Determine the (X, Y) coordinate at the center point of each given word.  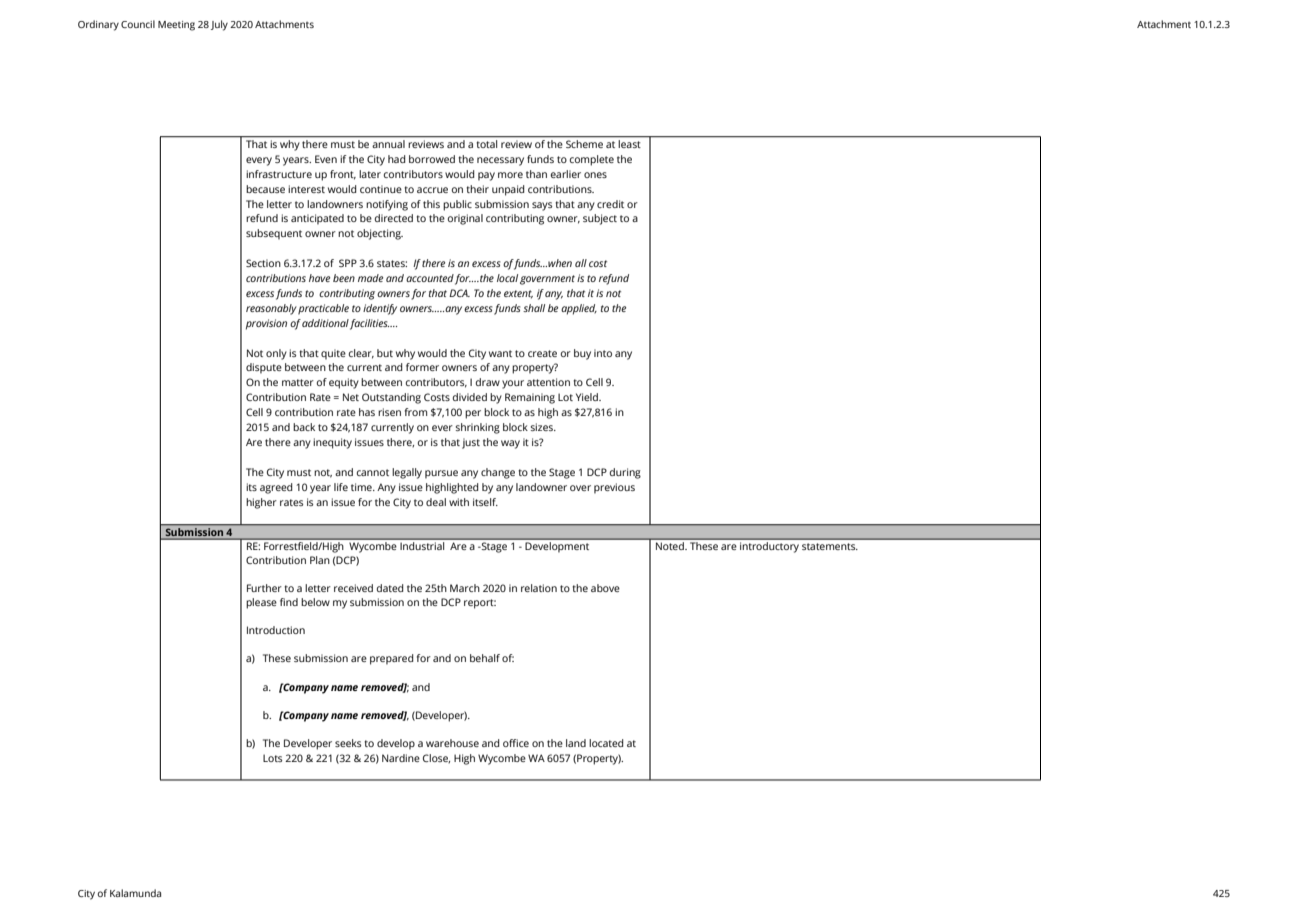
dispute (264, 368)
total (487, 144)
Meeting (176, 26)
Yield (588, 397)
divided (469, 397)
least (629, 144)
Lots (272, 758)
